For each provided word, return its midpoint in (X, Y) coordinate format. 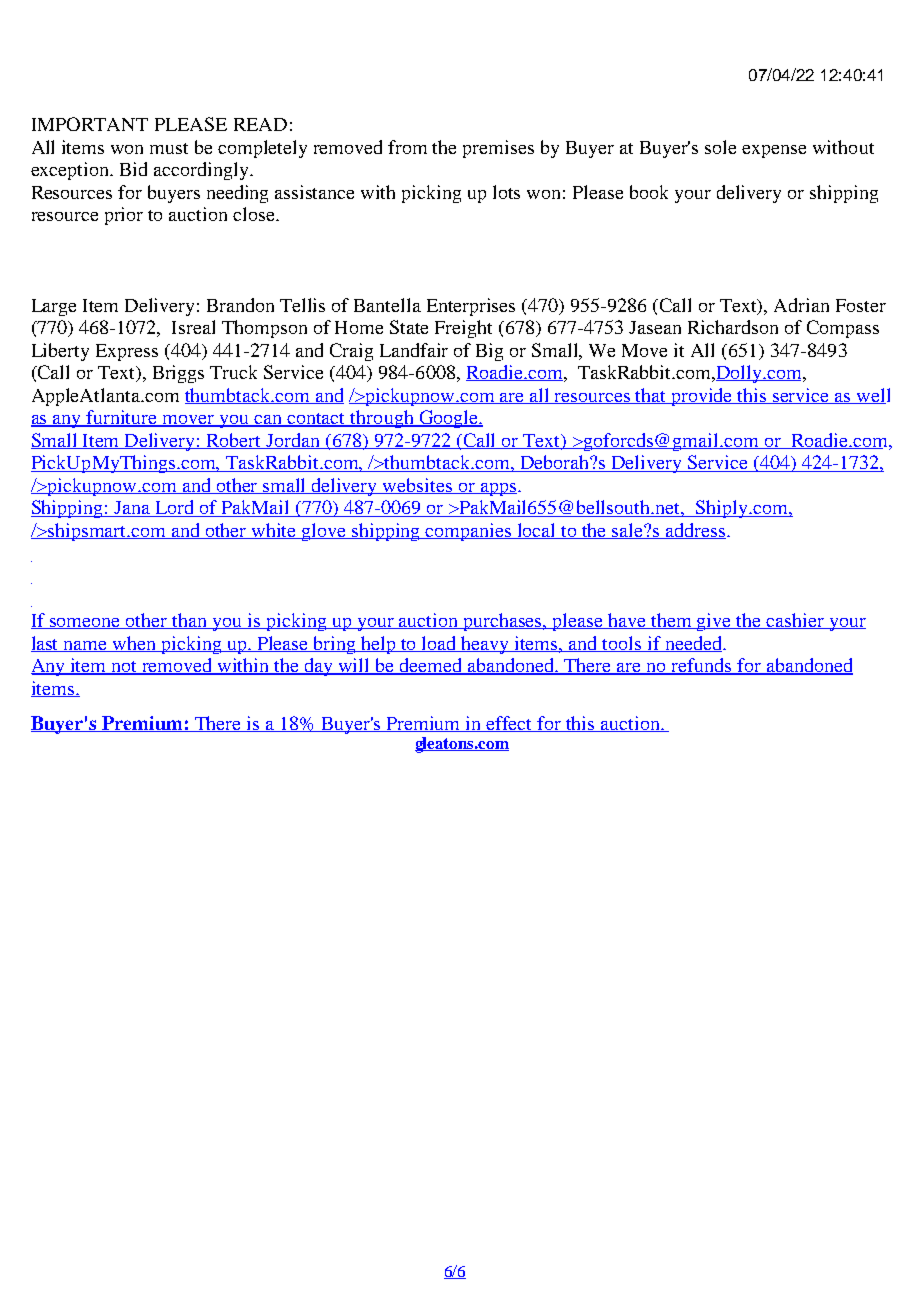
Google (448, 419)
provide (702, 397)
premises (498, 149)
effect (510, 724)
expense (774, 151)
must (169, 148)
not (125, 668)
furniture (122, 418)
